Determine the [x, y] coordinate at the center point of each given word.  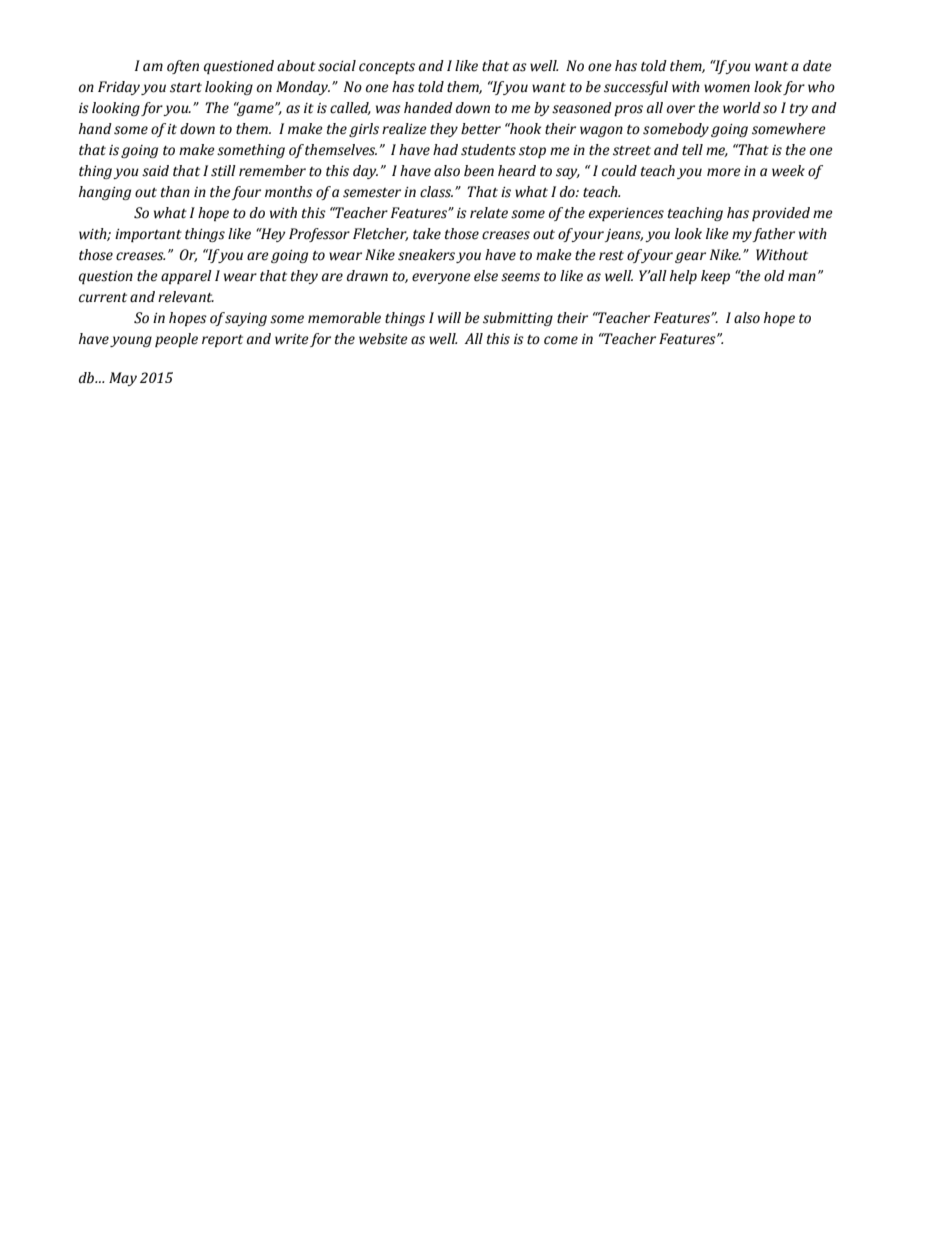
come [561, 340]
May [123, 379]
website [383, 339]
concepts [387, 68]
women [727, 88]
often [183, 67]
